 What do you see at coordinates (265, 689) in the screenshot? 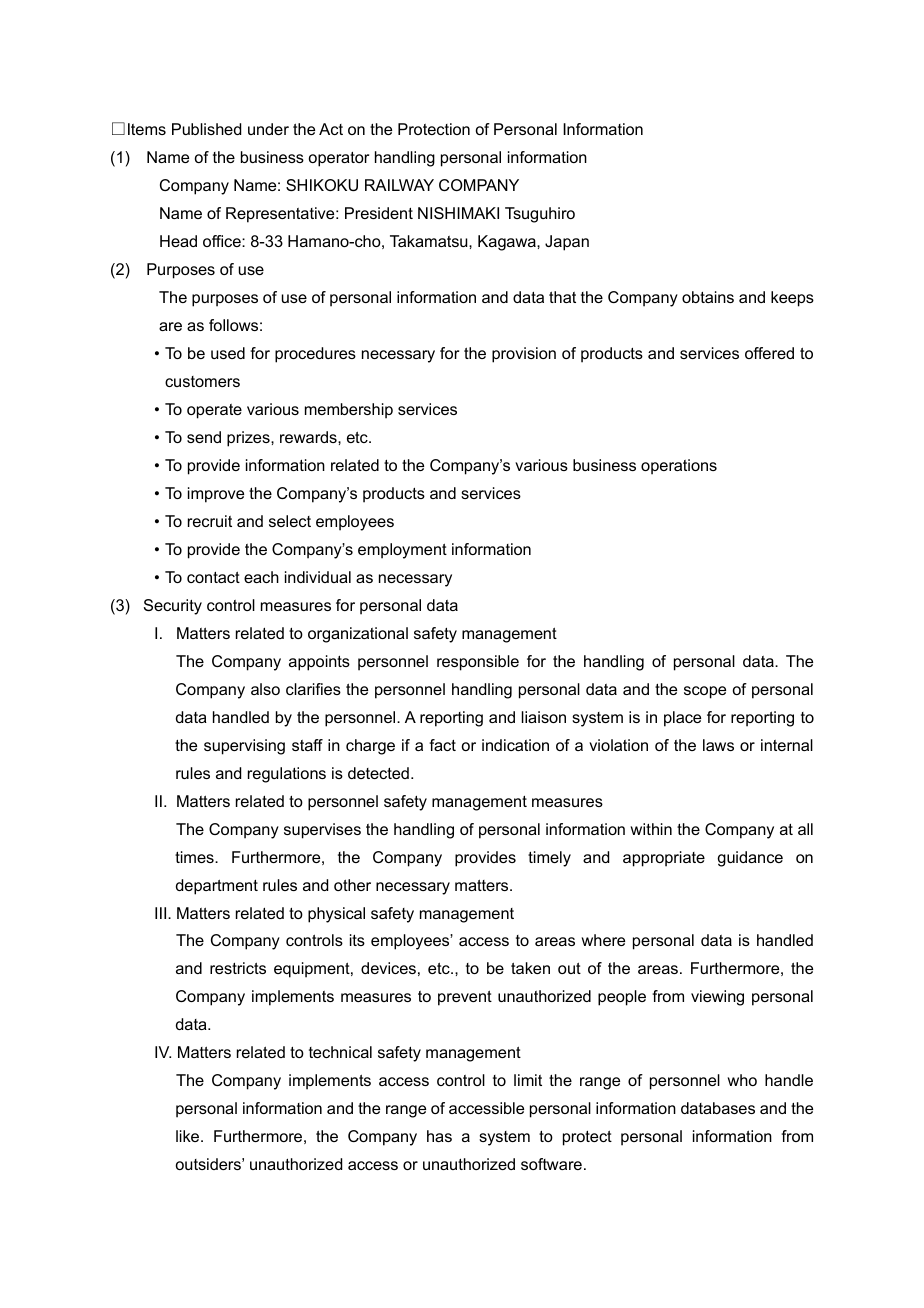
I see `also` at bounding box center [265, 689].
